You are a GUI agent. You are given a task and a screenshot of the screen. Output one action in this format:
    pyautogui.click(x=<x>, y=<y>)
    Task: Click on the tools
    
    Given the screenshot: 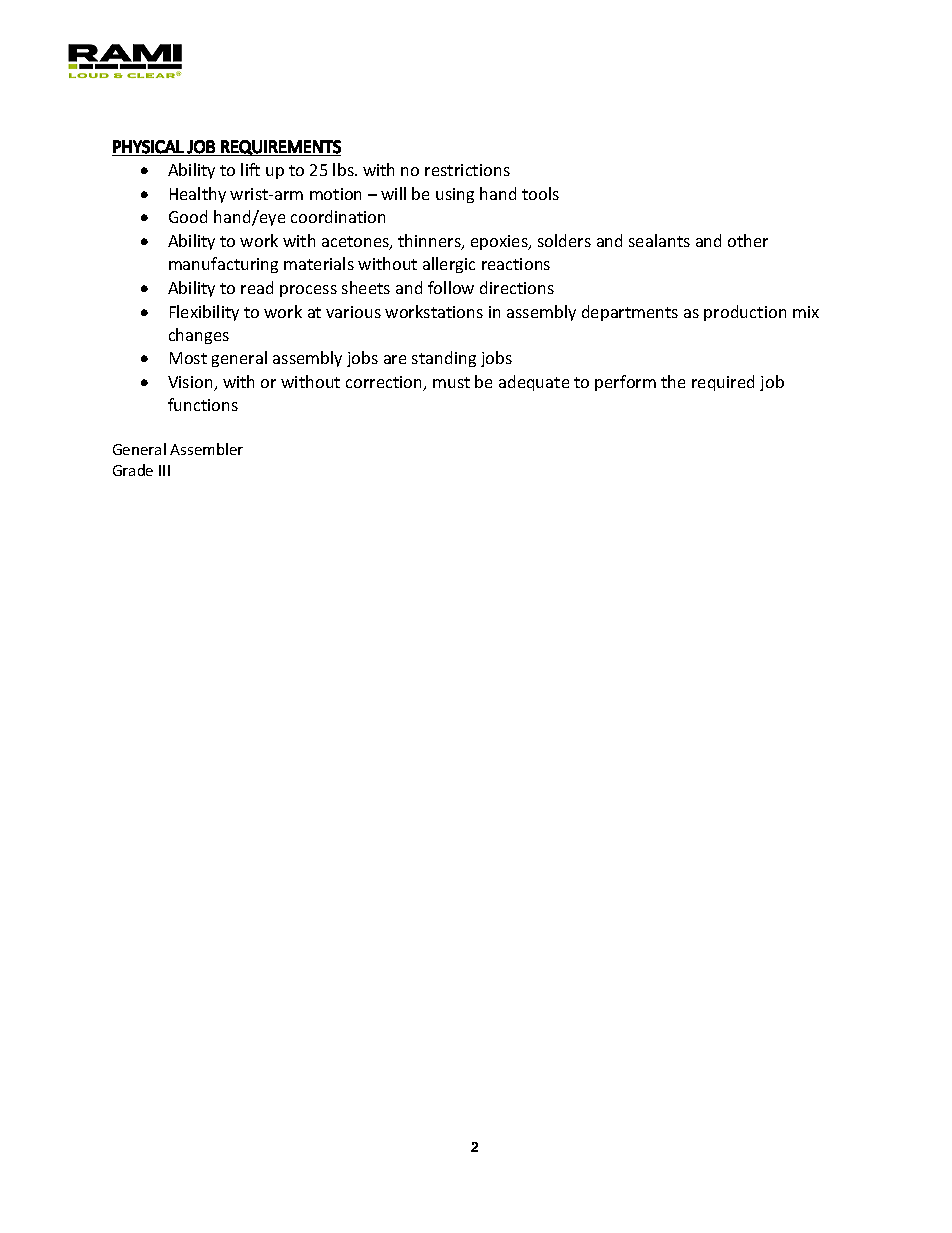 What is the action you would take?
    pyautogui.click(x=540, y=193)
